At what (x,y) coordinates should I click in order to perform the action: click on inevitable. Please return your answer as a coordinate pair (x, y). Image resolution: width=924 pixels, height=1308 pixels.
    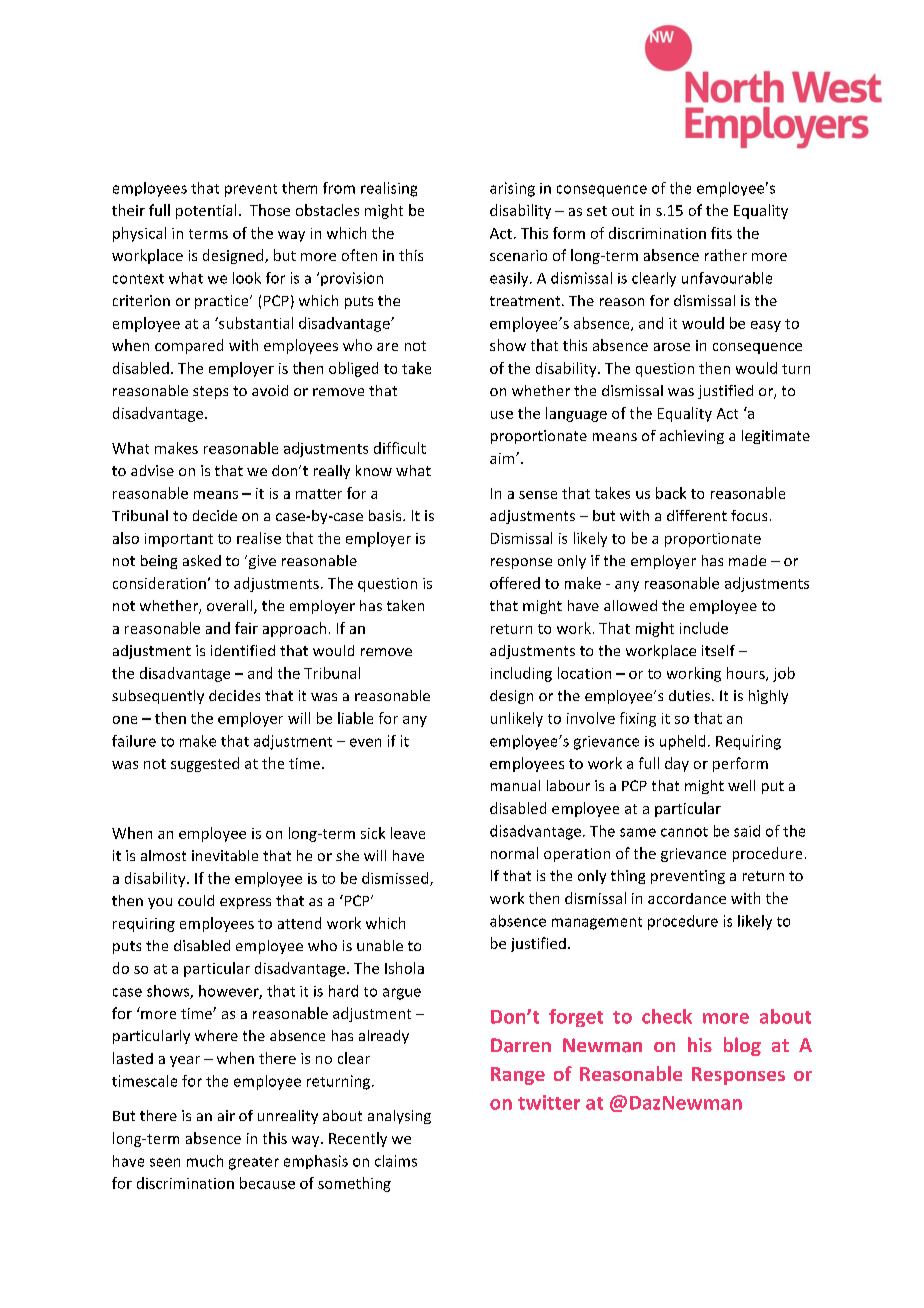
    Looking at the image, I should click on (225, 855).
